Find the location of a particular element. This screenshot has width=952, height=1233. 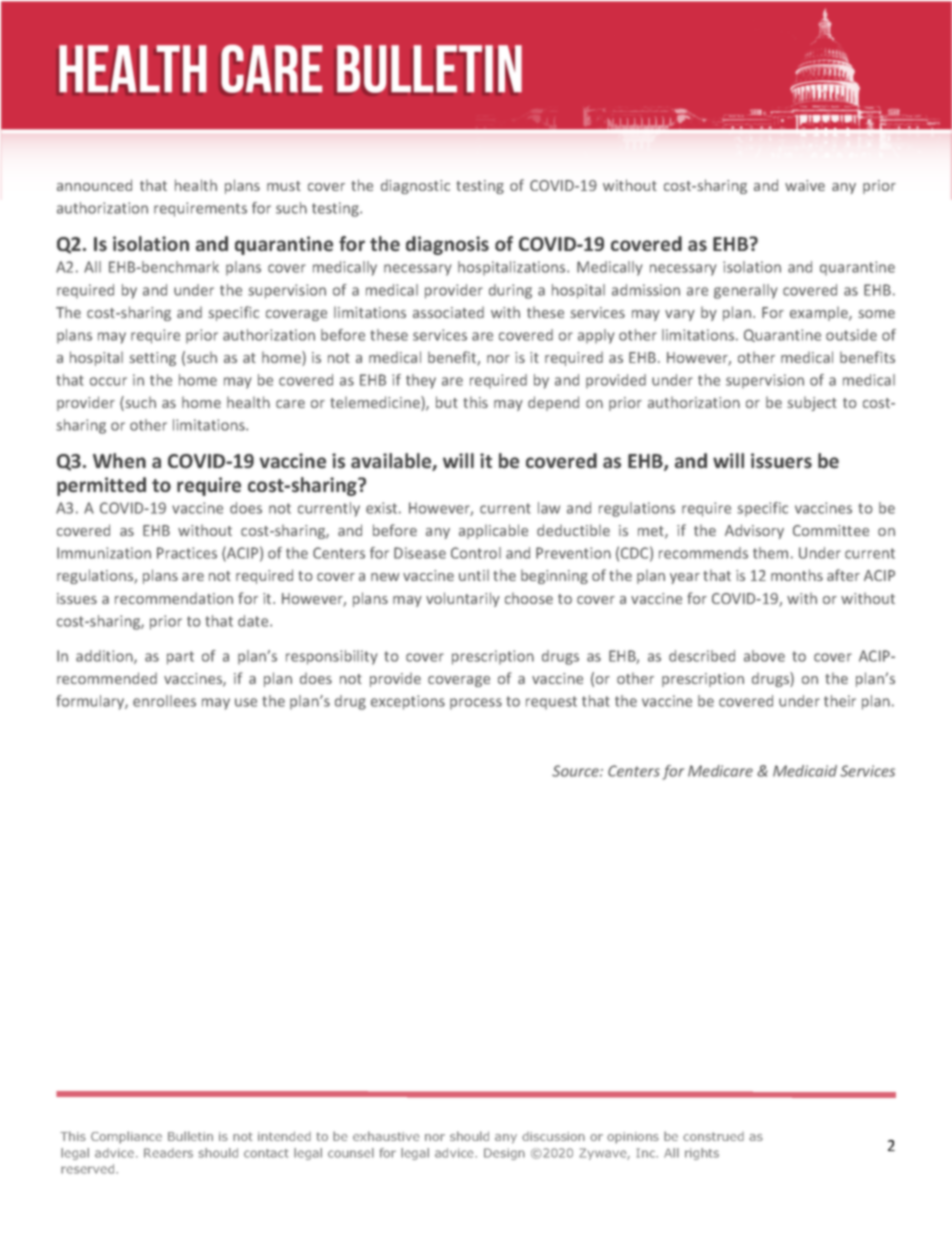

part is located at coordinates (180, 658).
